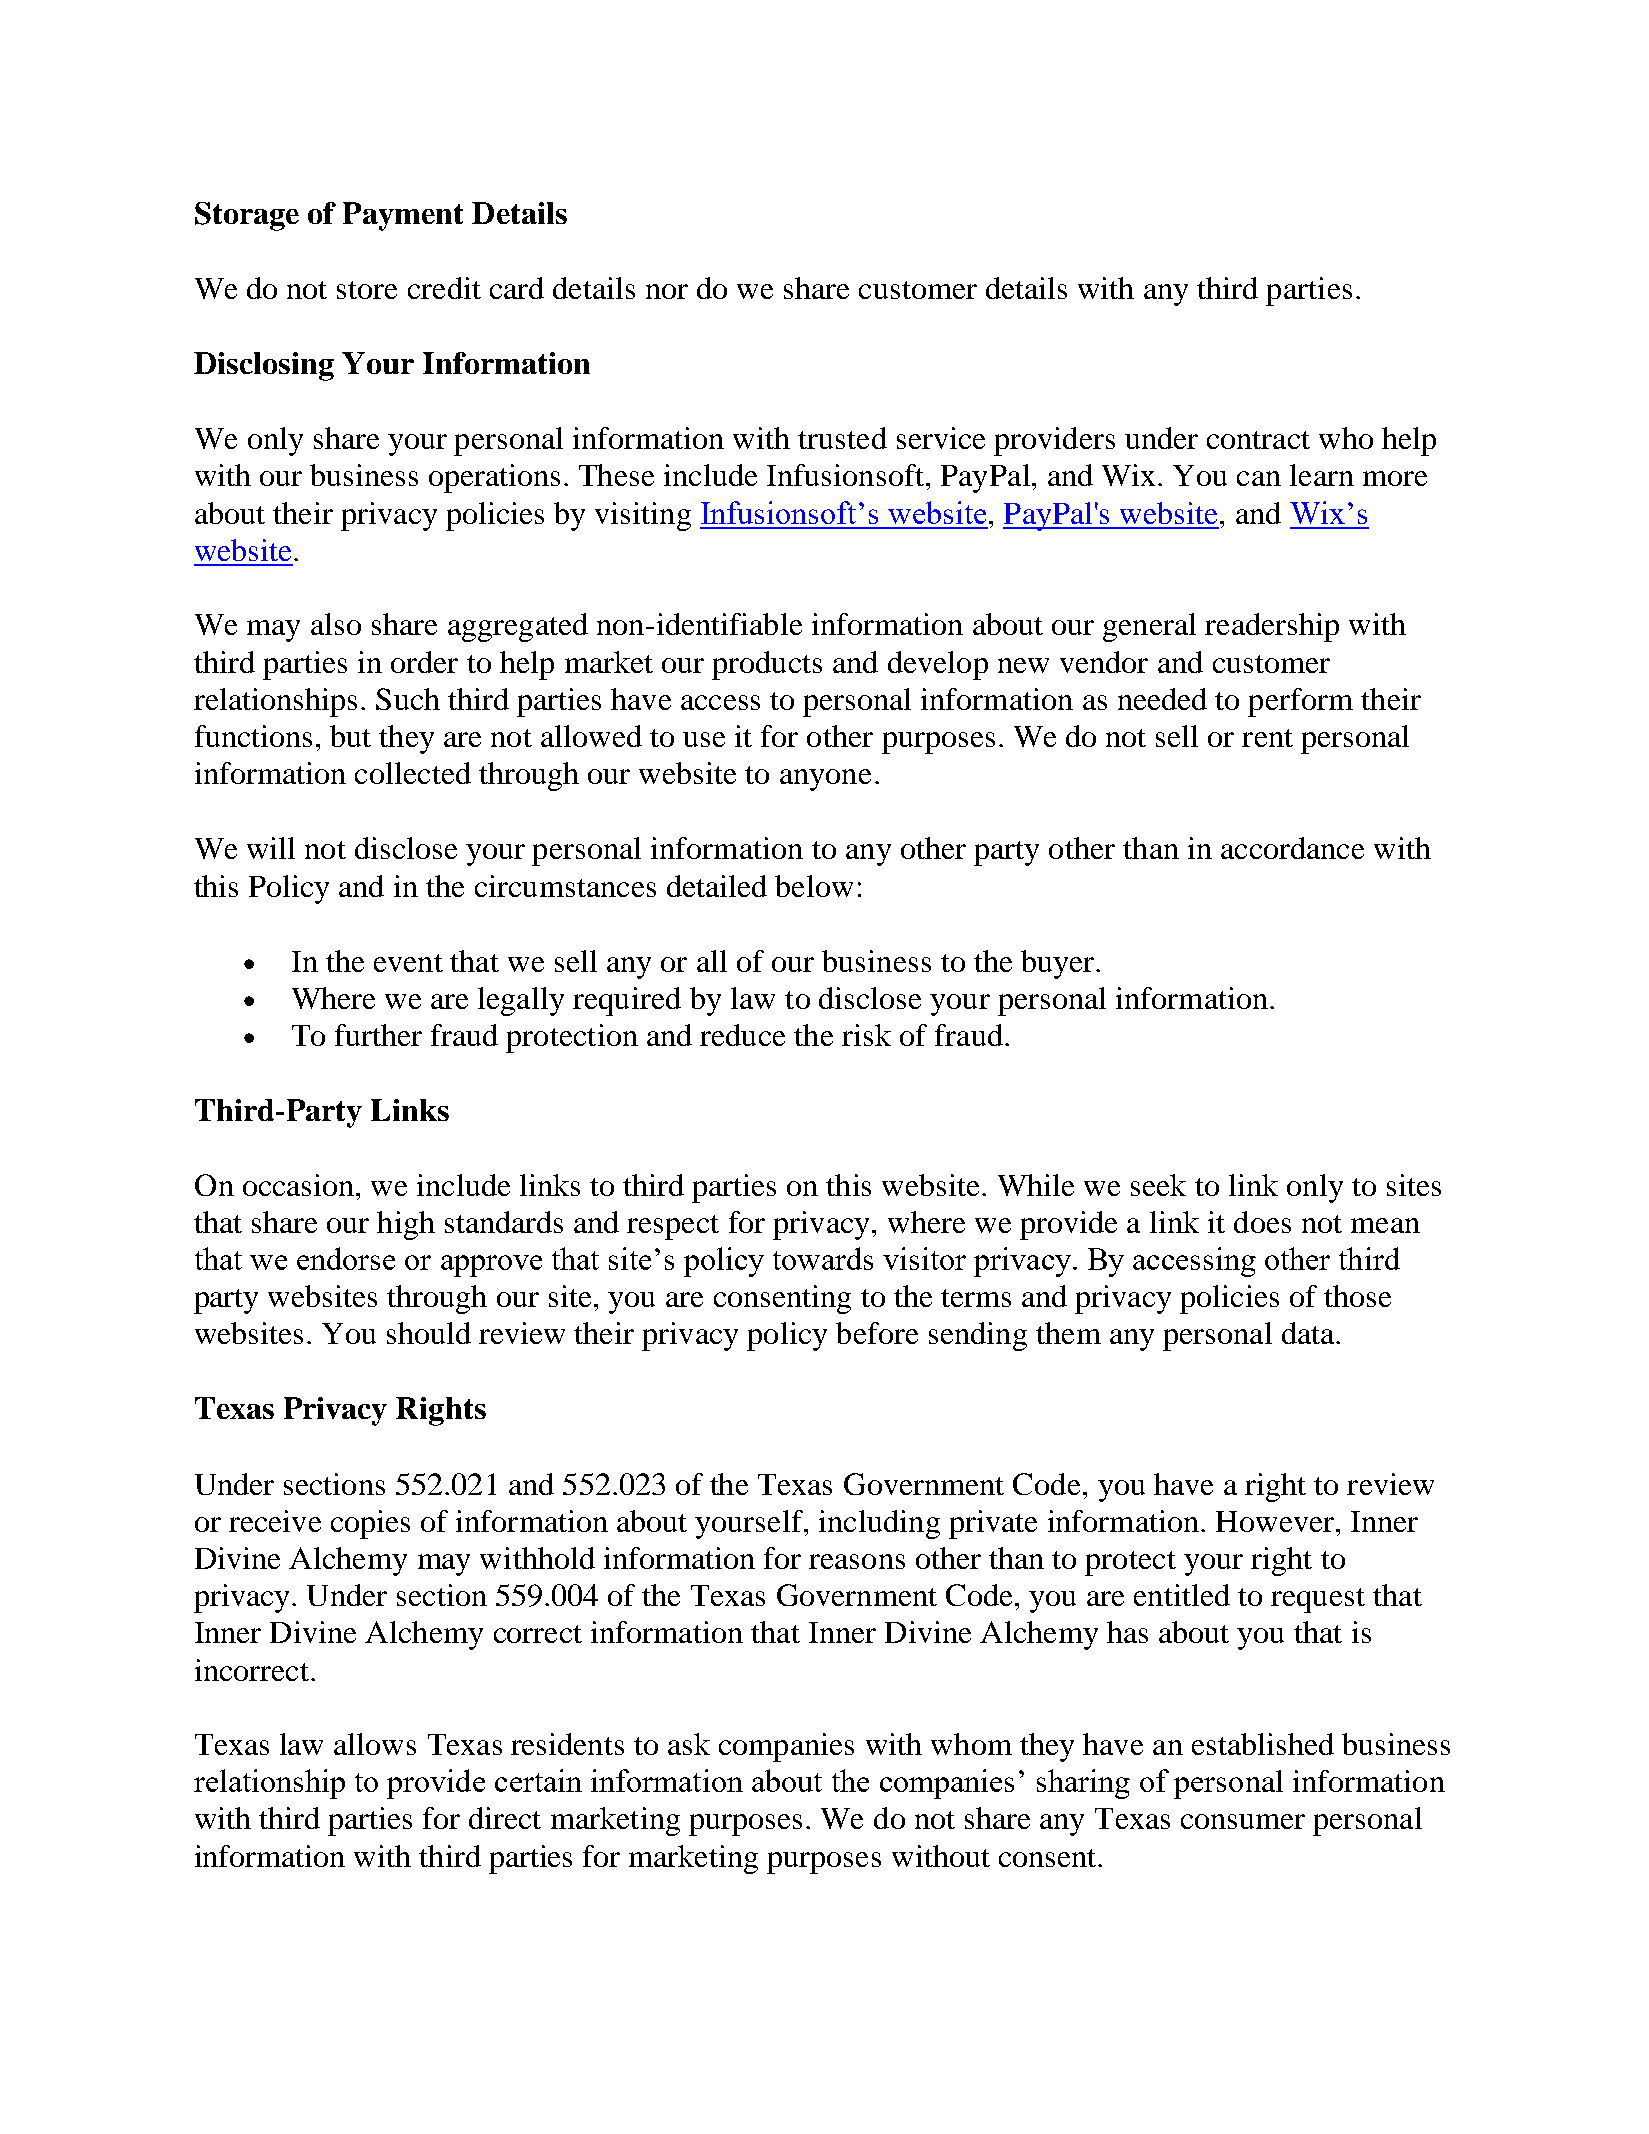  I want to click on nor, so click(667, 291).
